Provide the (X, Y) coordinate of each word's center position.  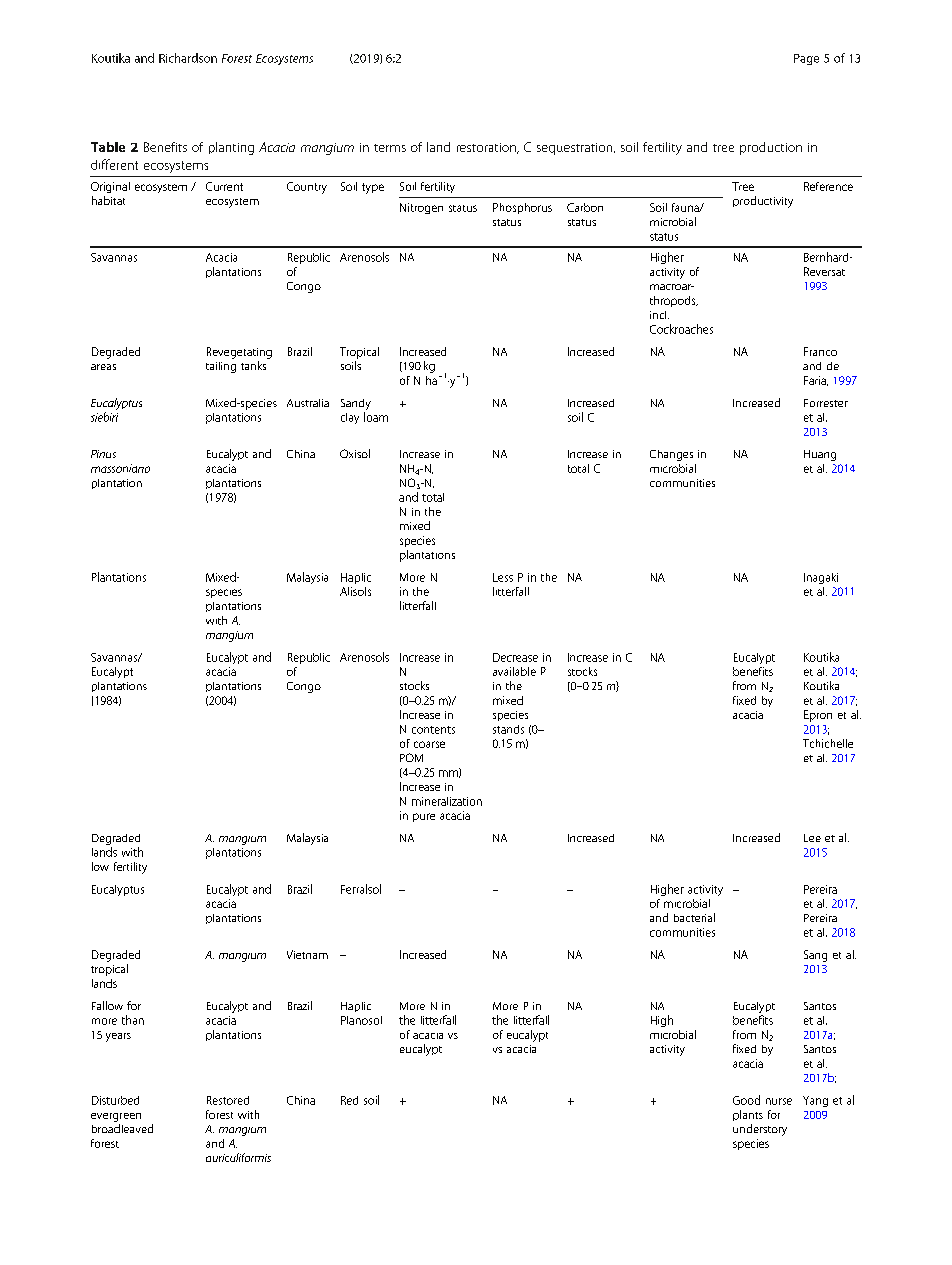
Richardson (188, 58)
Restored (228, 1100)
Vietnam (307, 954)
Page (806, 59)
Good (746, 1100)
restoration (487, 148)
